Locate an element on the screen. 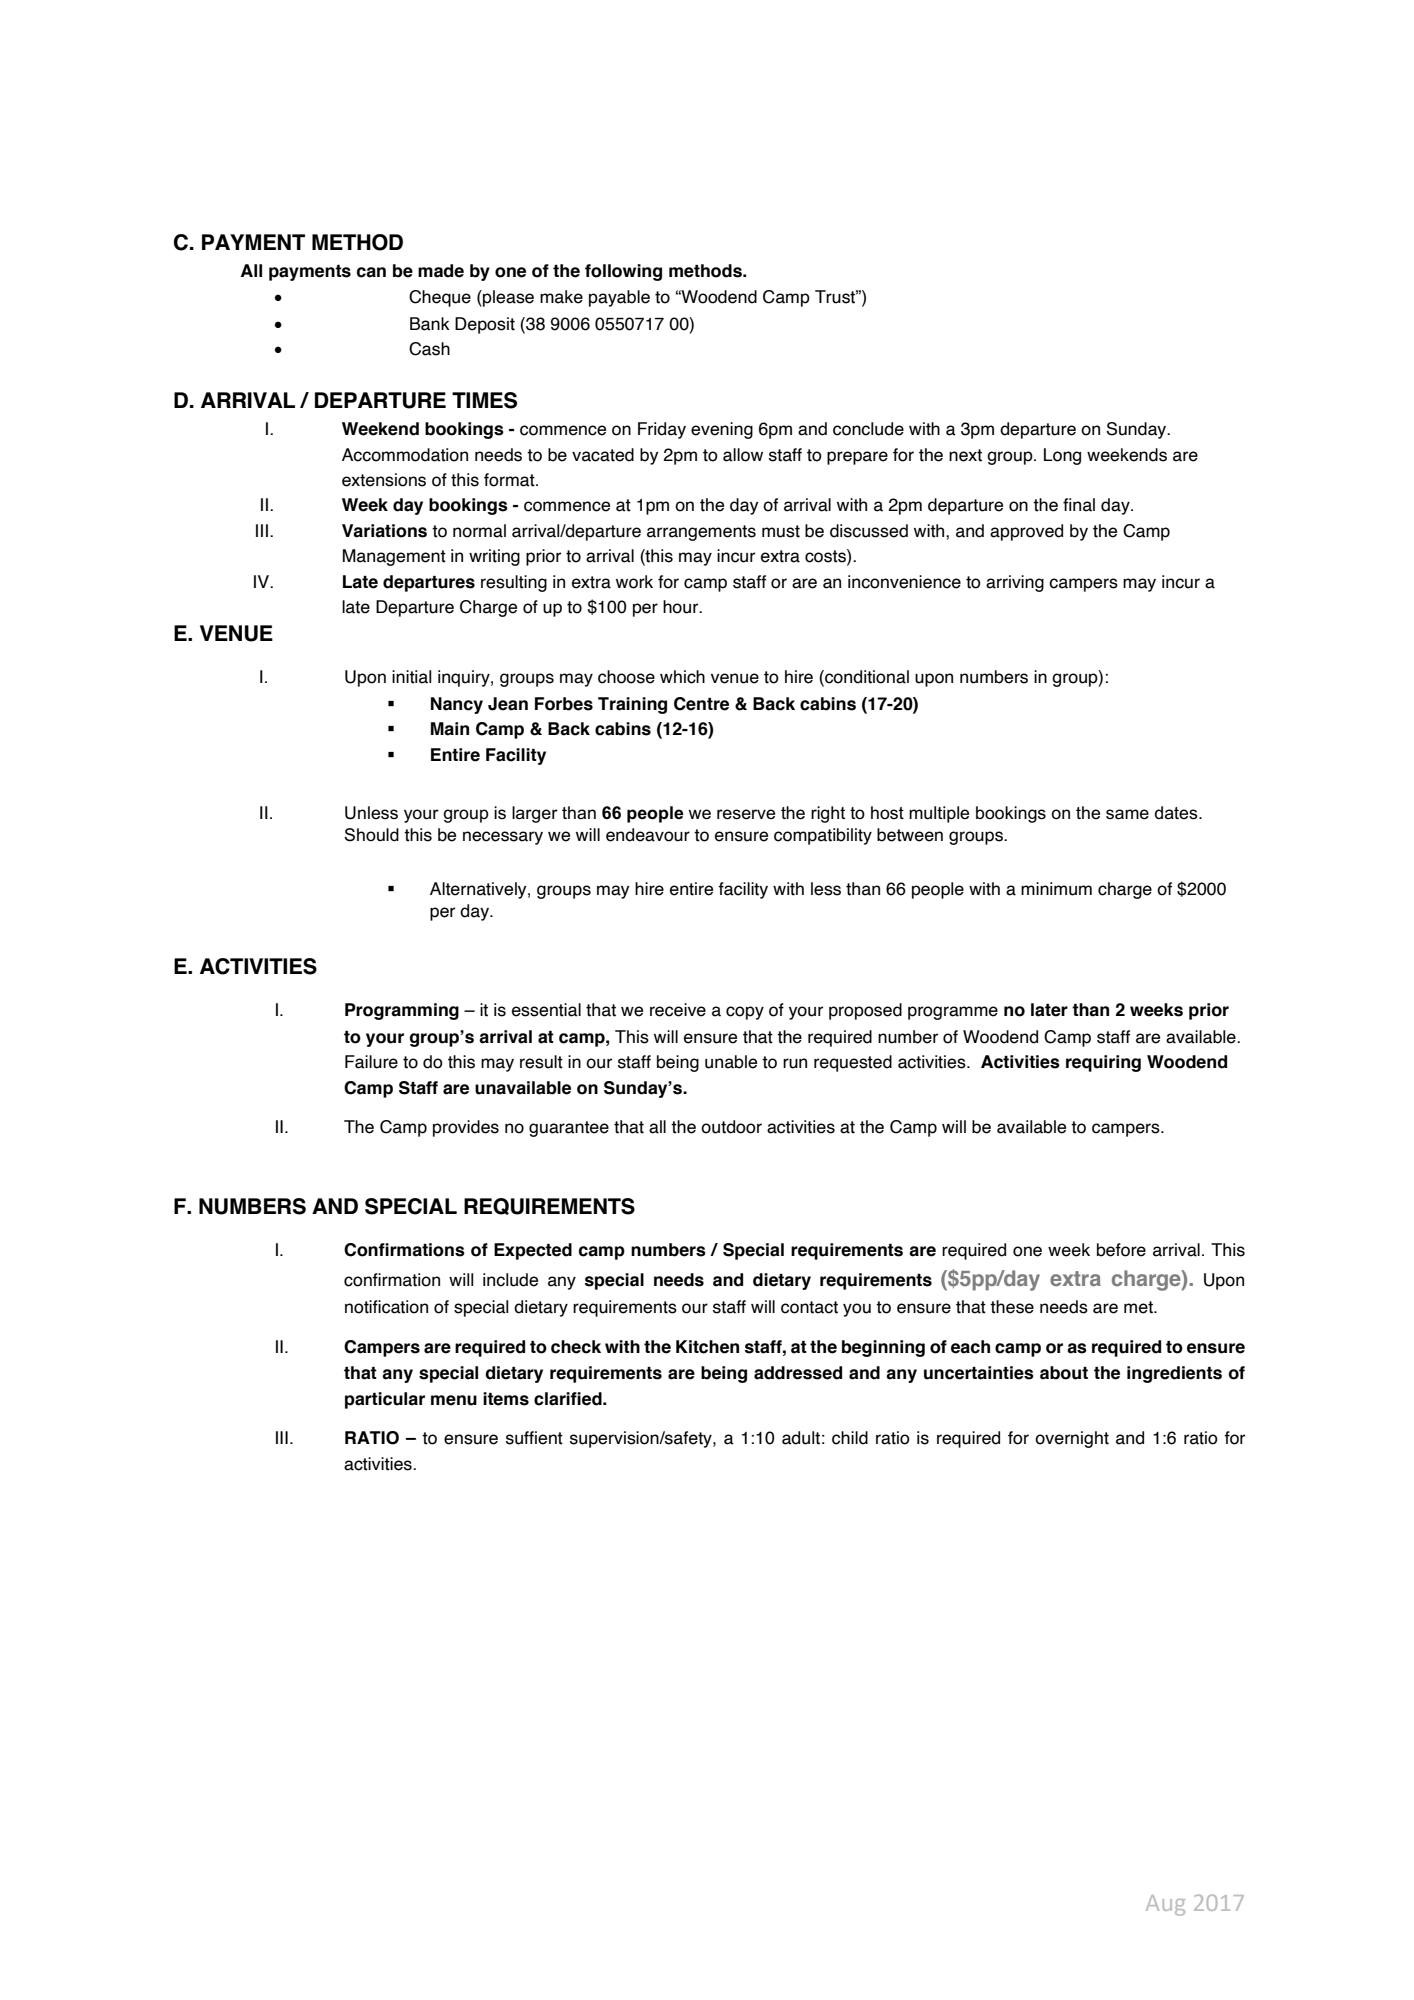 This screenshot has width=1414, height=2000. requiring is located at coordinates (1103, 1063).
